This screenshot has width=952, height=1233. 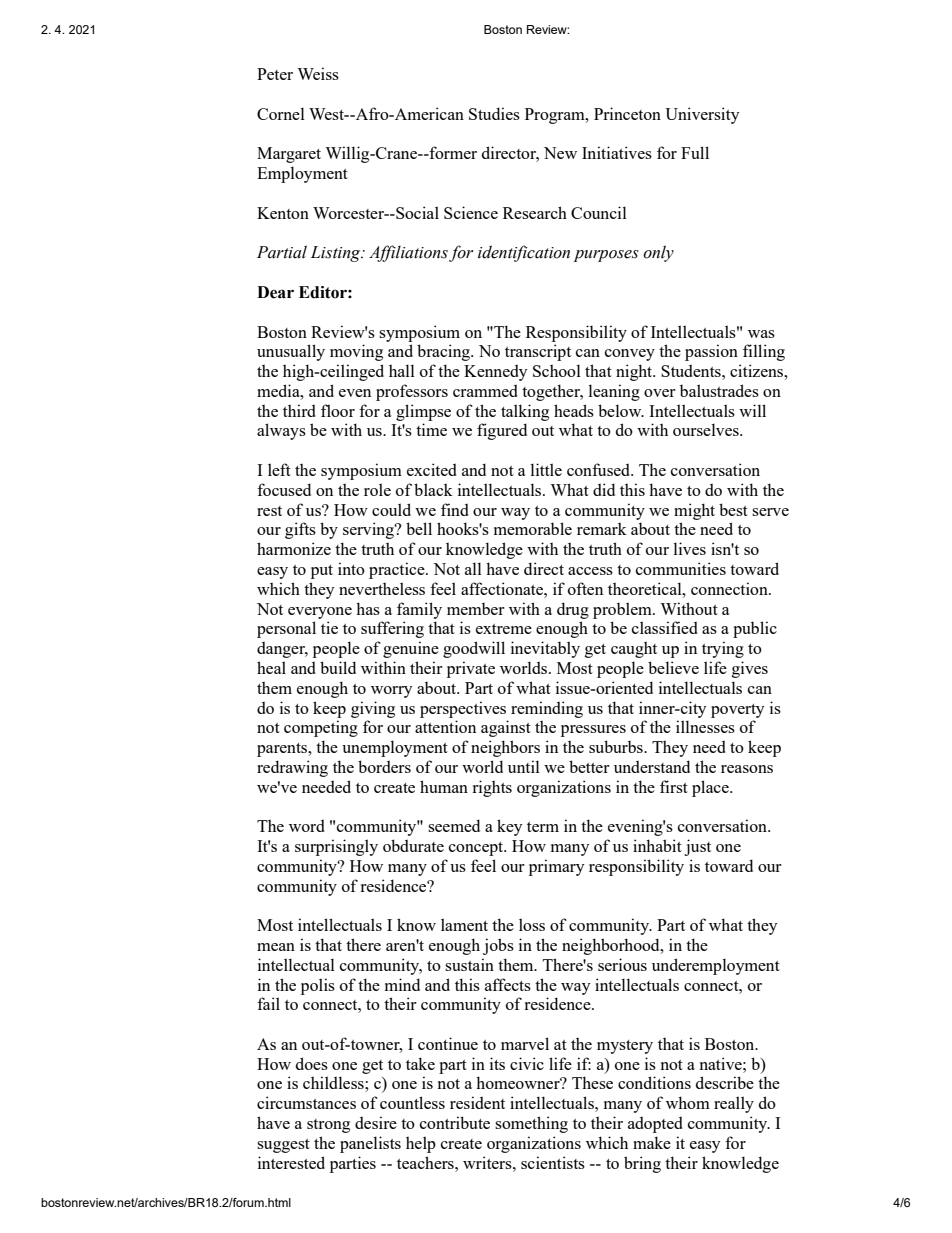 What do you see at coordinates (494, 113) in the screenshot?
I see `Studies` at bounding box center [494, 113].
